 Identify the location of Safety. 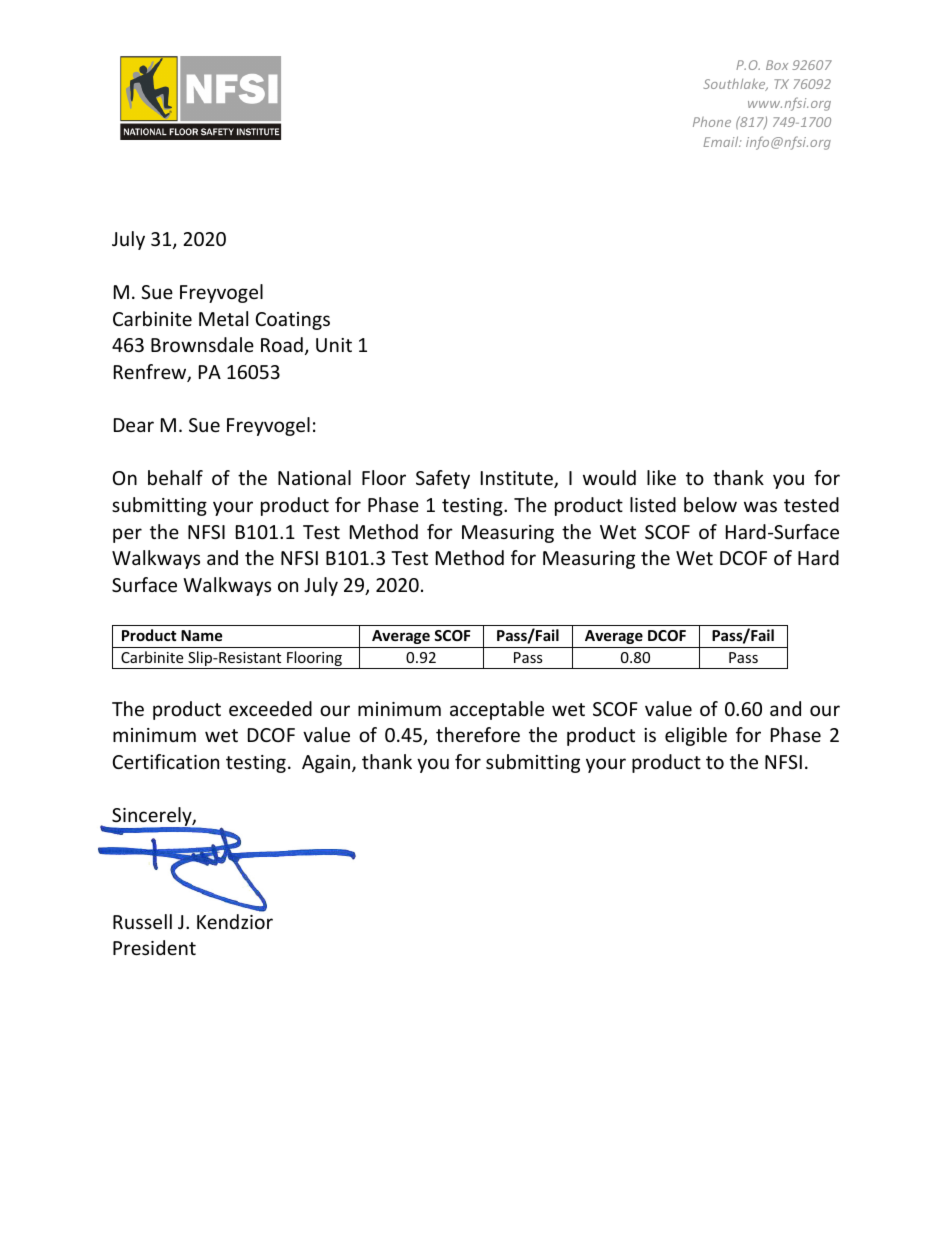
(443, 479).
